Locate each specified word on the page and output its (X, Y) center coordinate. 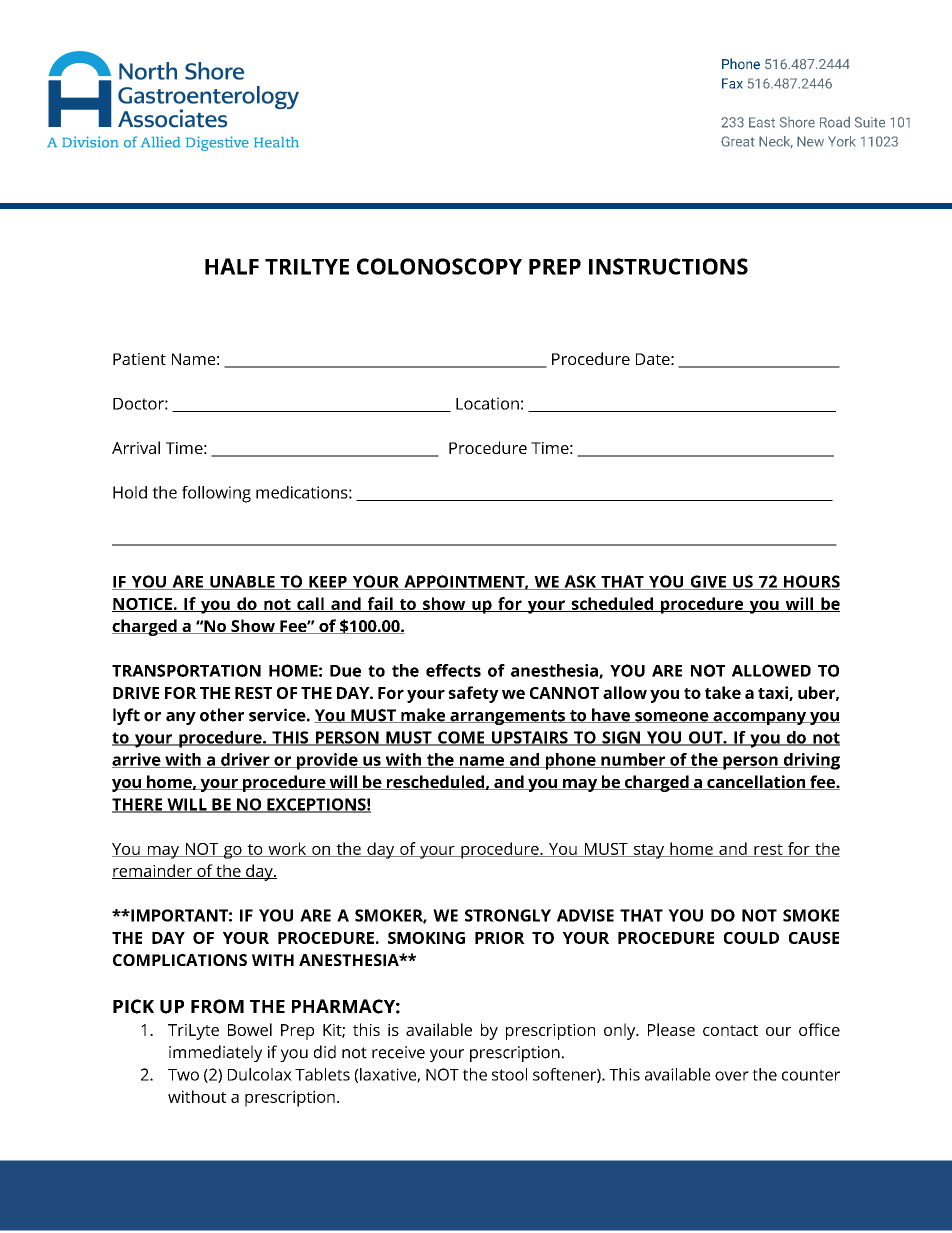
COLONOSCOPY (439, 266)
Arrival (136, 447)
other (222, 715)
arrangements (507, 717)
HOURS (811, 582)
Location (487, 403)
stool (509, 1074)
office (819, 1029)
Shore (797, 122)
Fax (732, 83)
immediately (215, 1053)
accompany (760, 718)
